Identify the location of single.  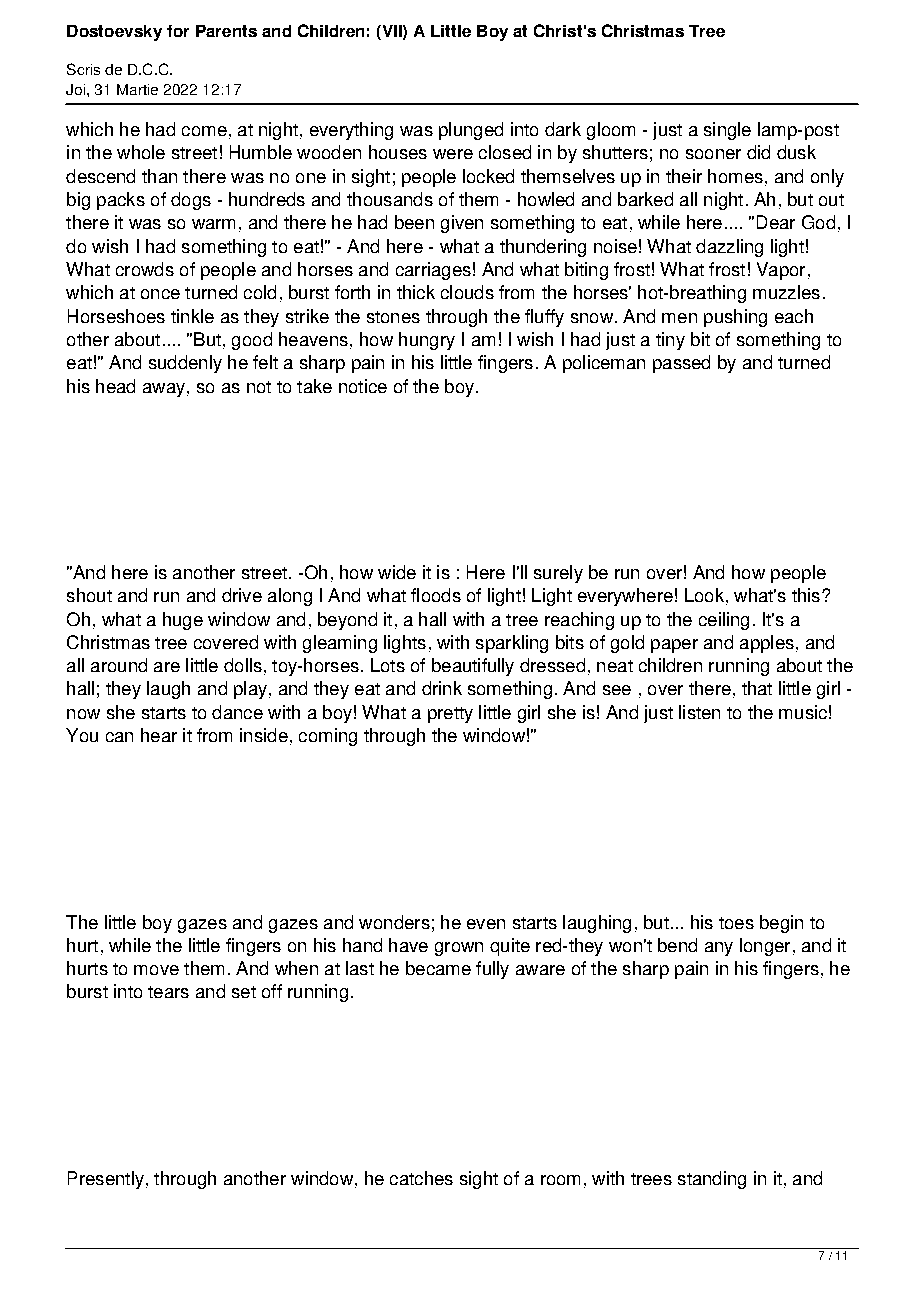
(727, 131).
